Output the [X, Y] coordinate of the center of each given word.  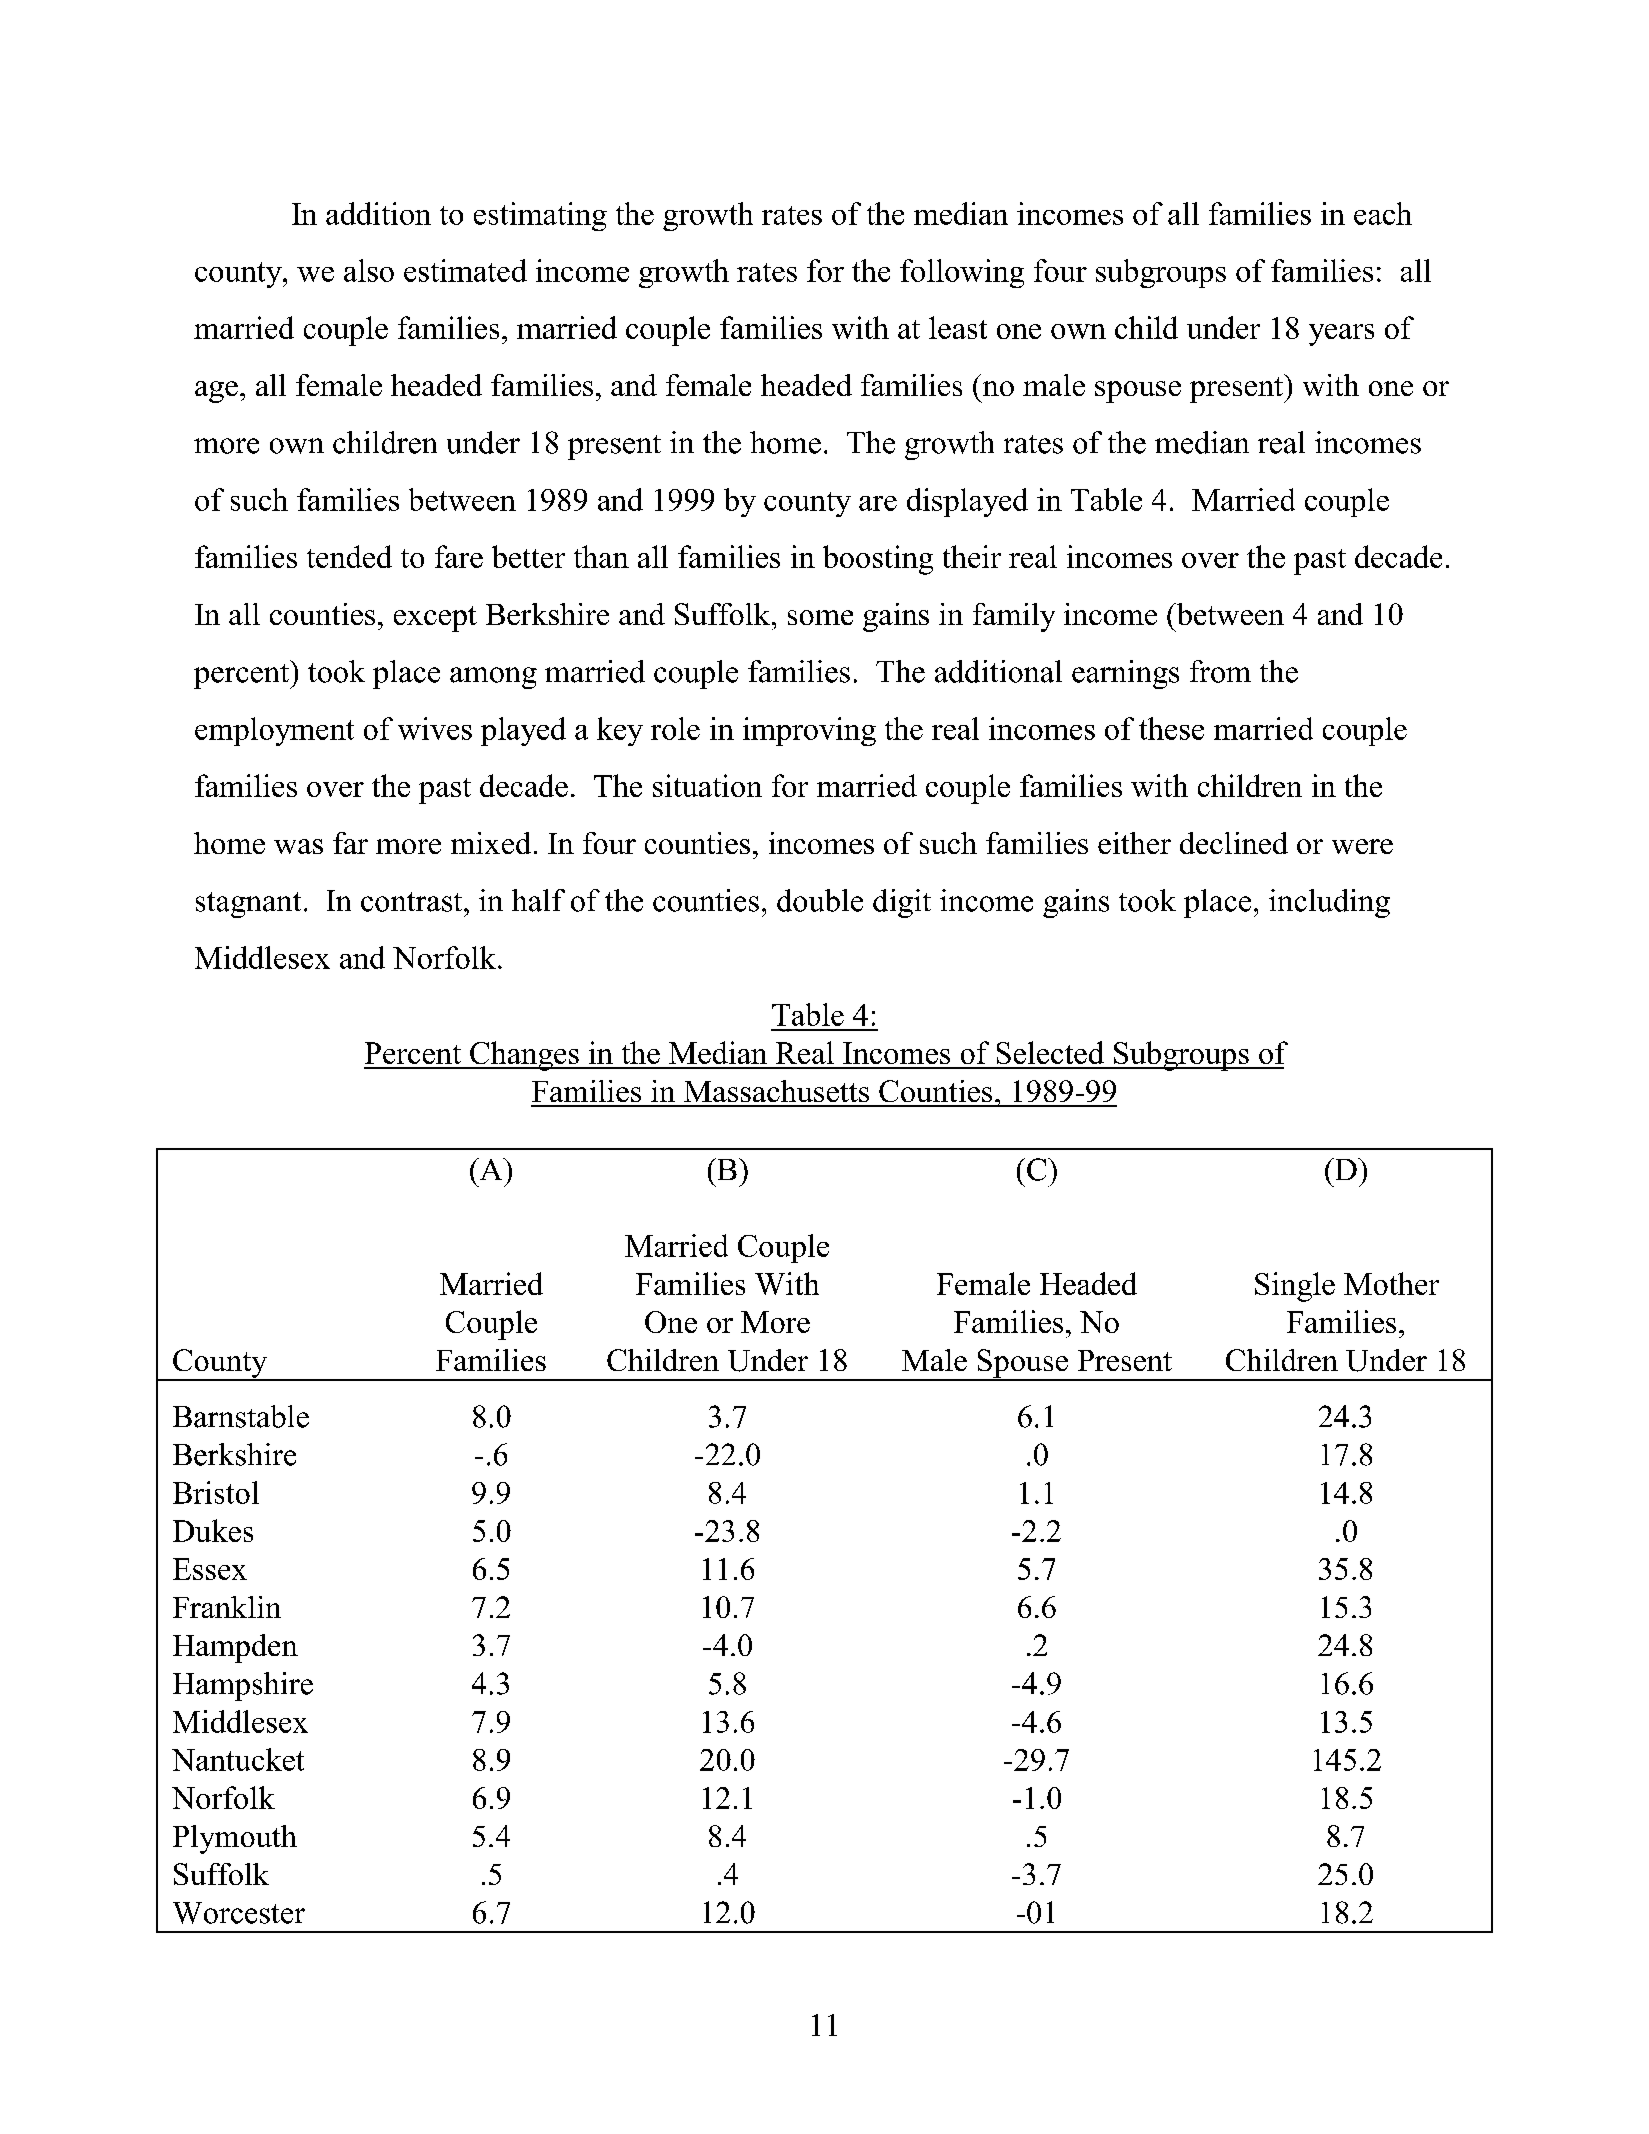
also [369, 270]
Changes [524, 1056]
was [298, 846]
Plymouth [235, 1839]
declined [1234, 843]
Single [1295, 1287]
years [1341, 335]
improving [809, 731]
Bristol [216, 1492]
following [962, 273]
